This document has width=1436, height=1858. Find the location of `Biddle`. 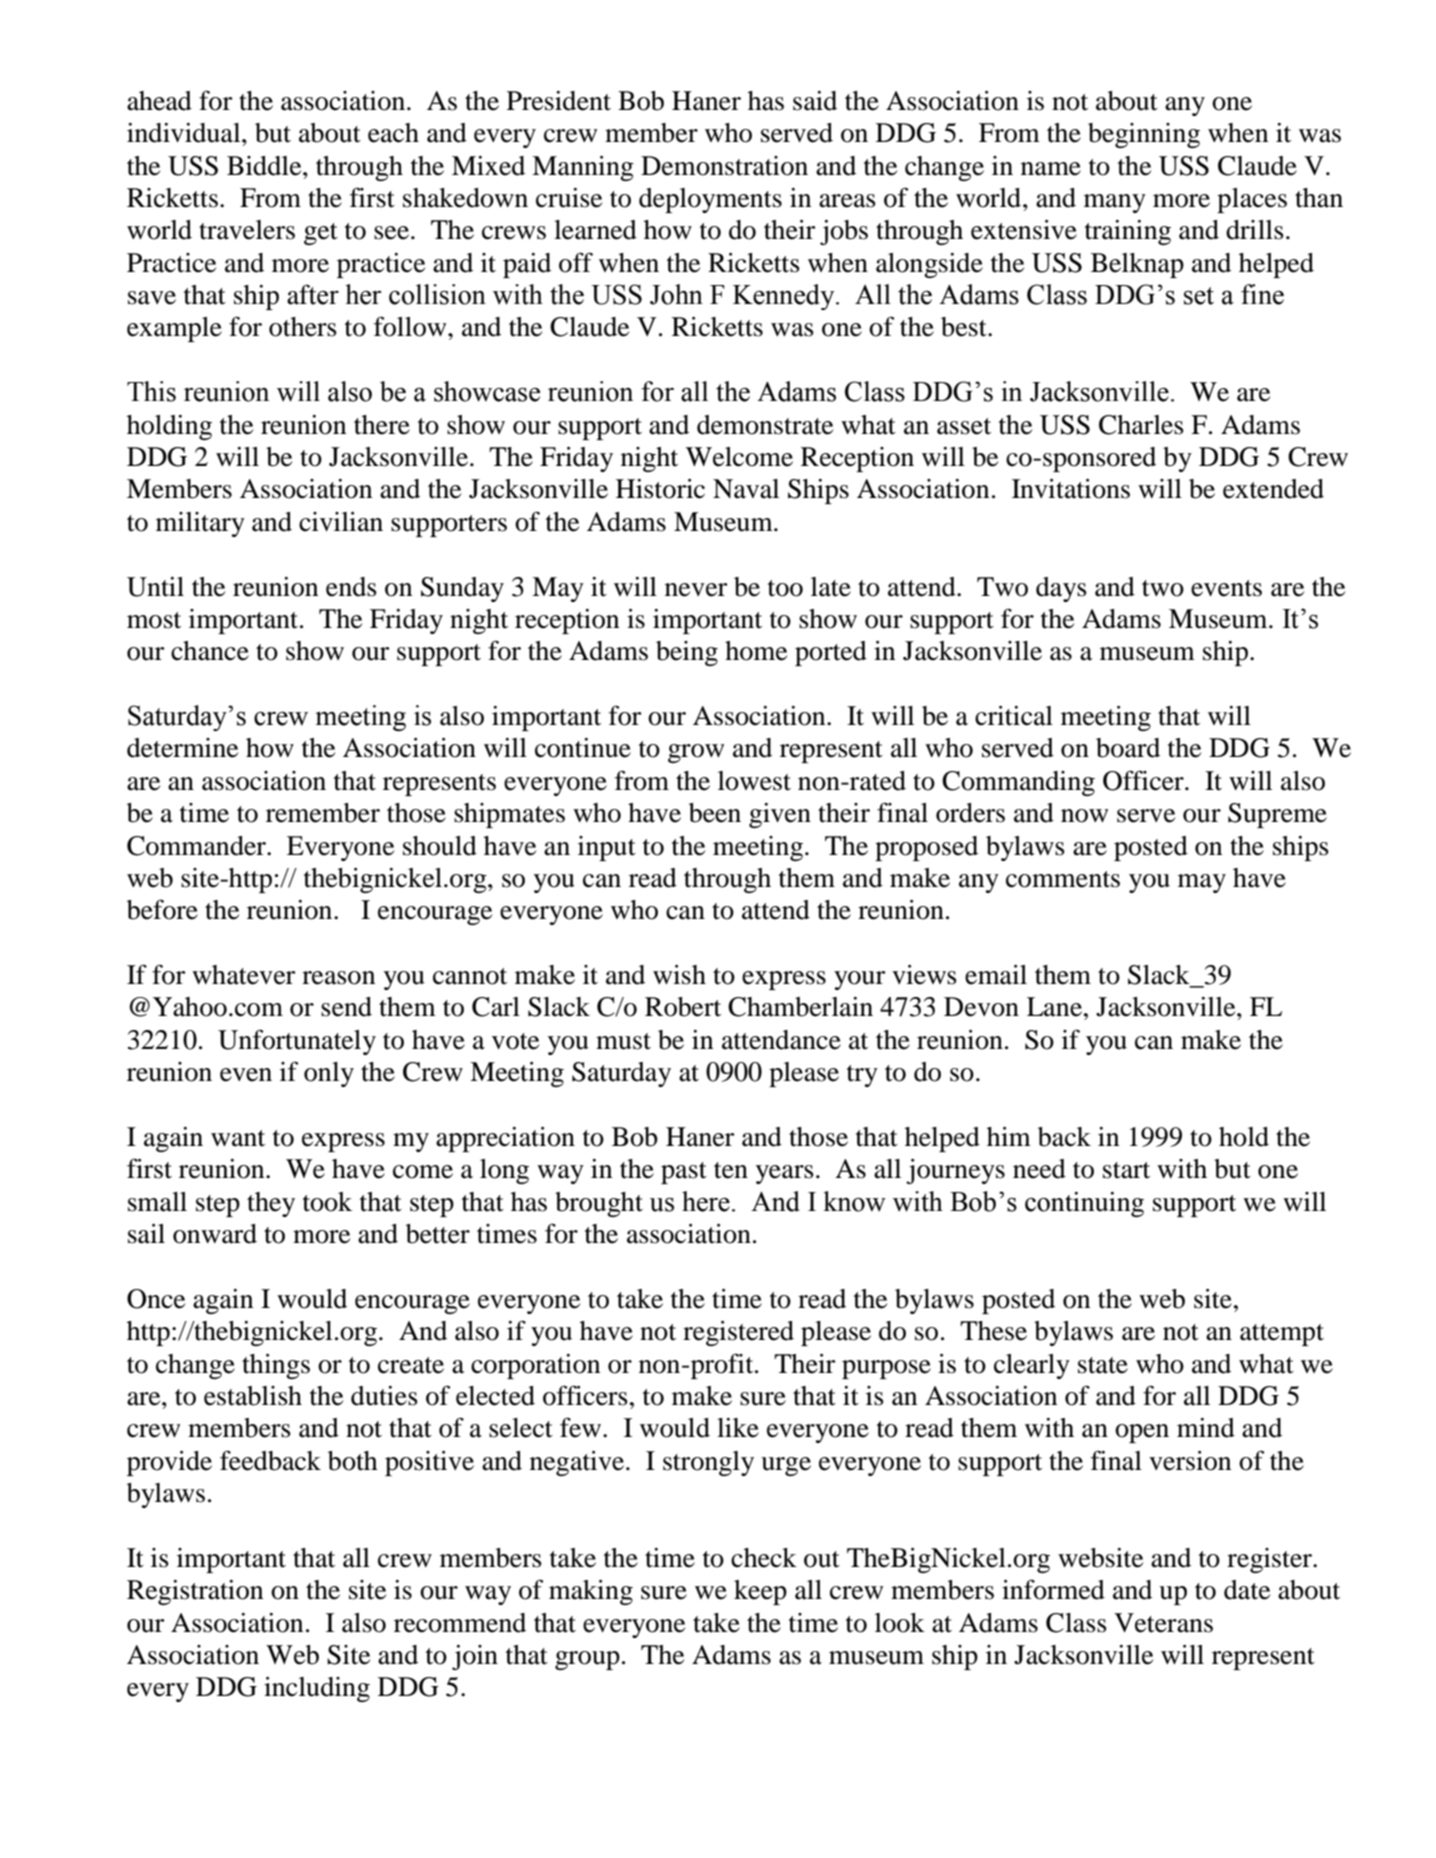

Biddle is located at coordinates (265, 166).
